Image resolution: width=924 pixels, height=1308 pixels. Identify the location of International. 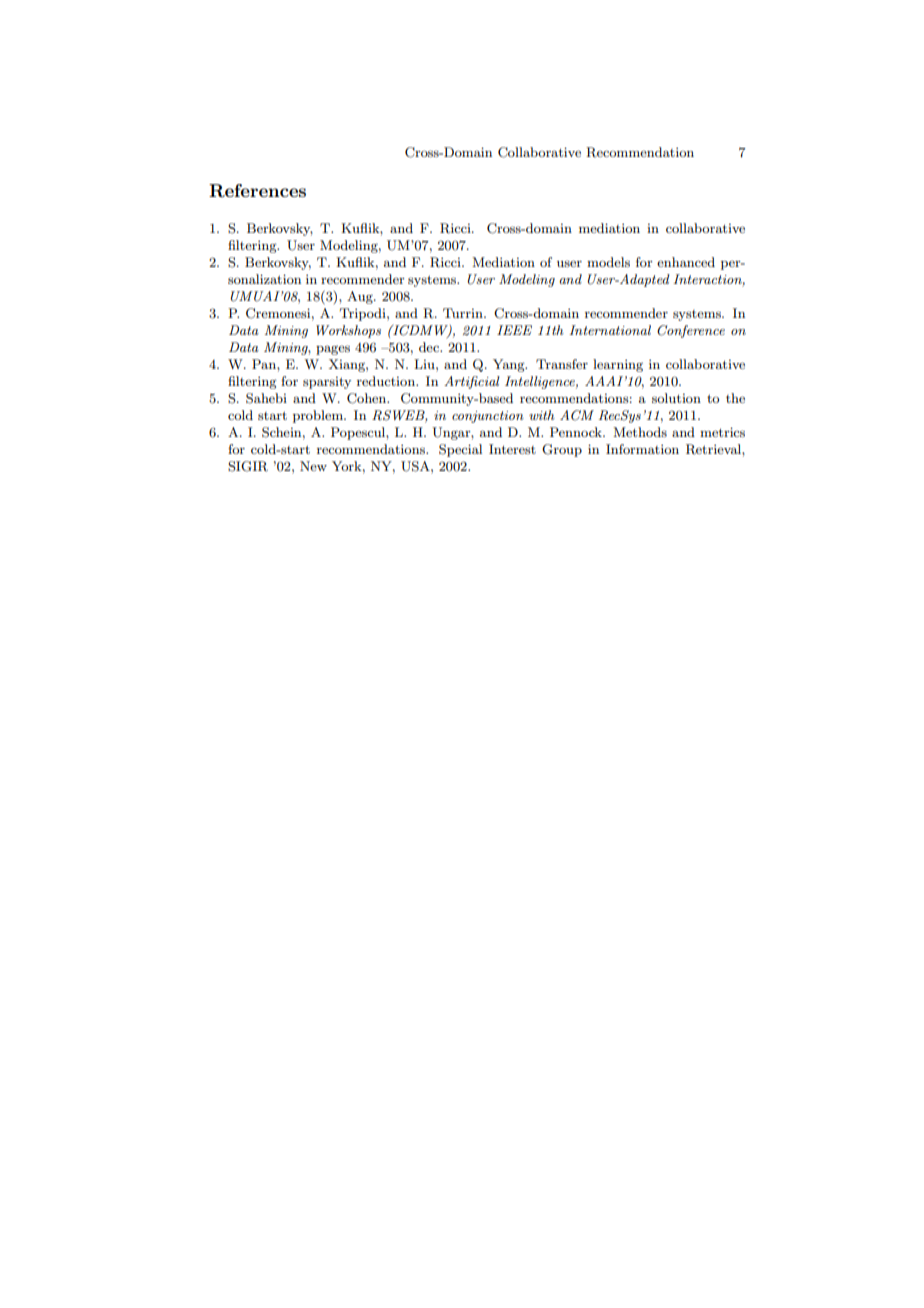
(610, 330).
